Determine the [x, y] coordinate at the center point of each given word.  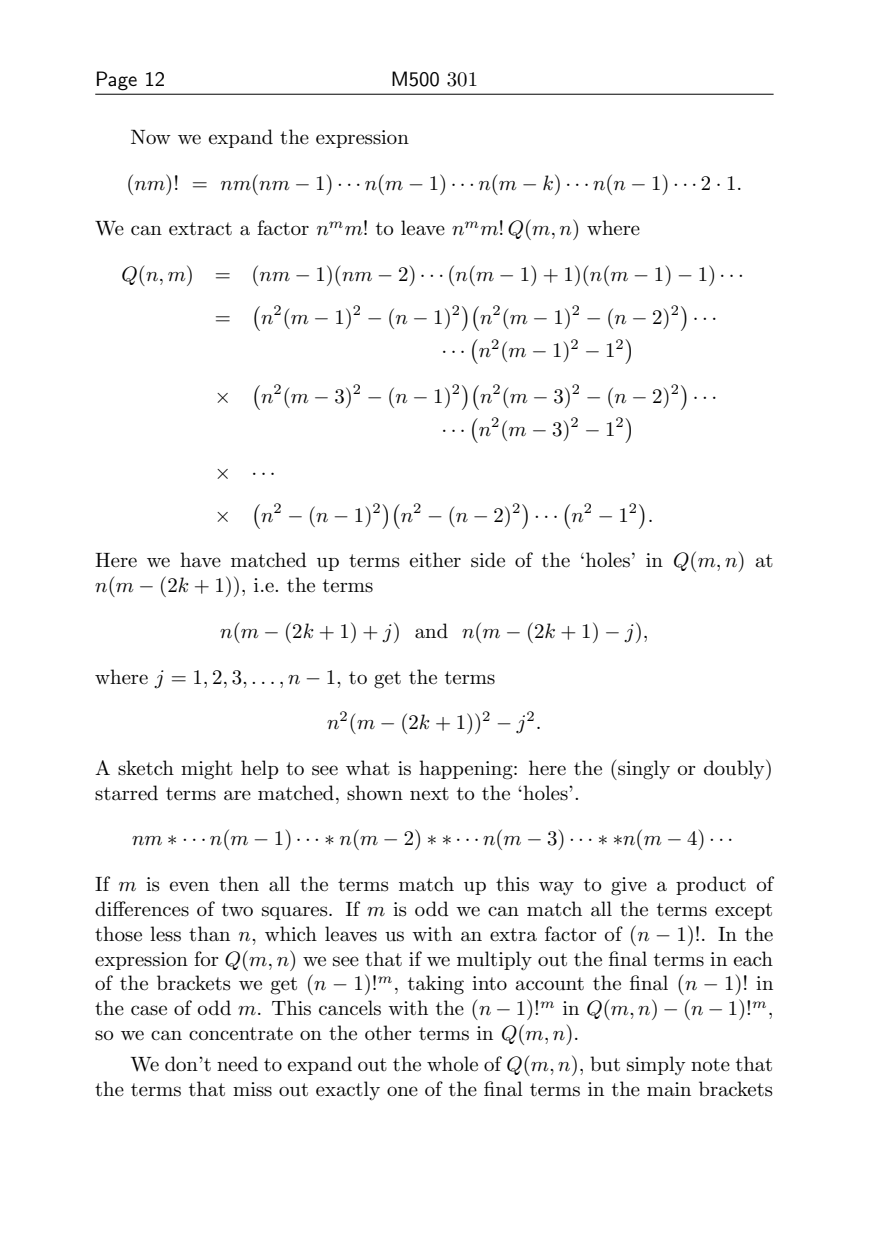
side [488, 560]
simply [656, 1065]
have [200, 560]
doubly [735, 769]
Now [151, 136]
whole [452, 1064]
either [435, 560]
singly [643, 769]
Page [117, 80]
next [429, 794]
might [207, 770]
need [237, 1064]
